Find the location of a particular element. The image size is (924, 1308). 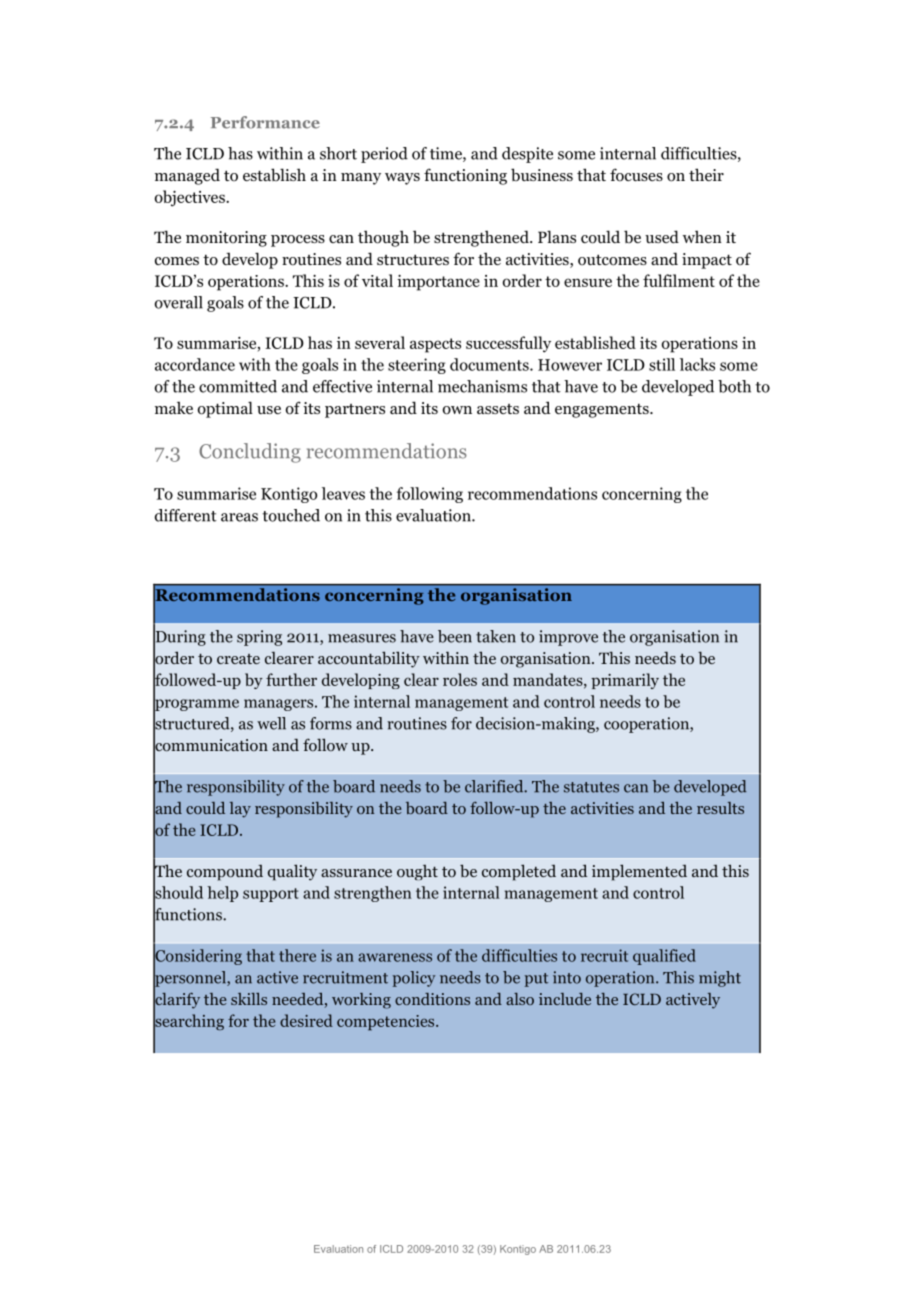

Performance is located at coordinates (265, 122).
